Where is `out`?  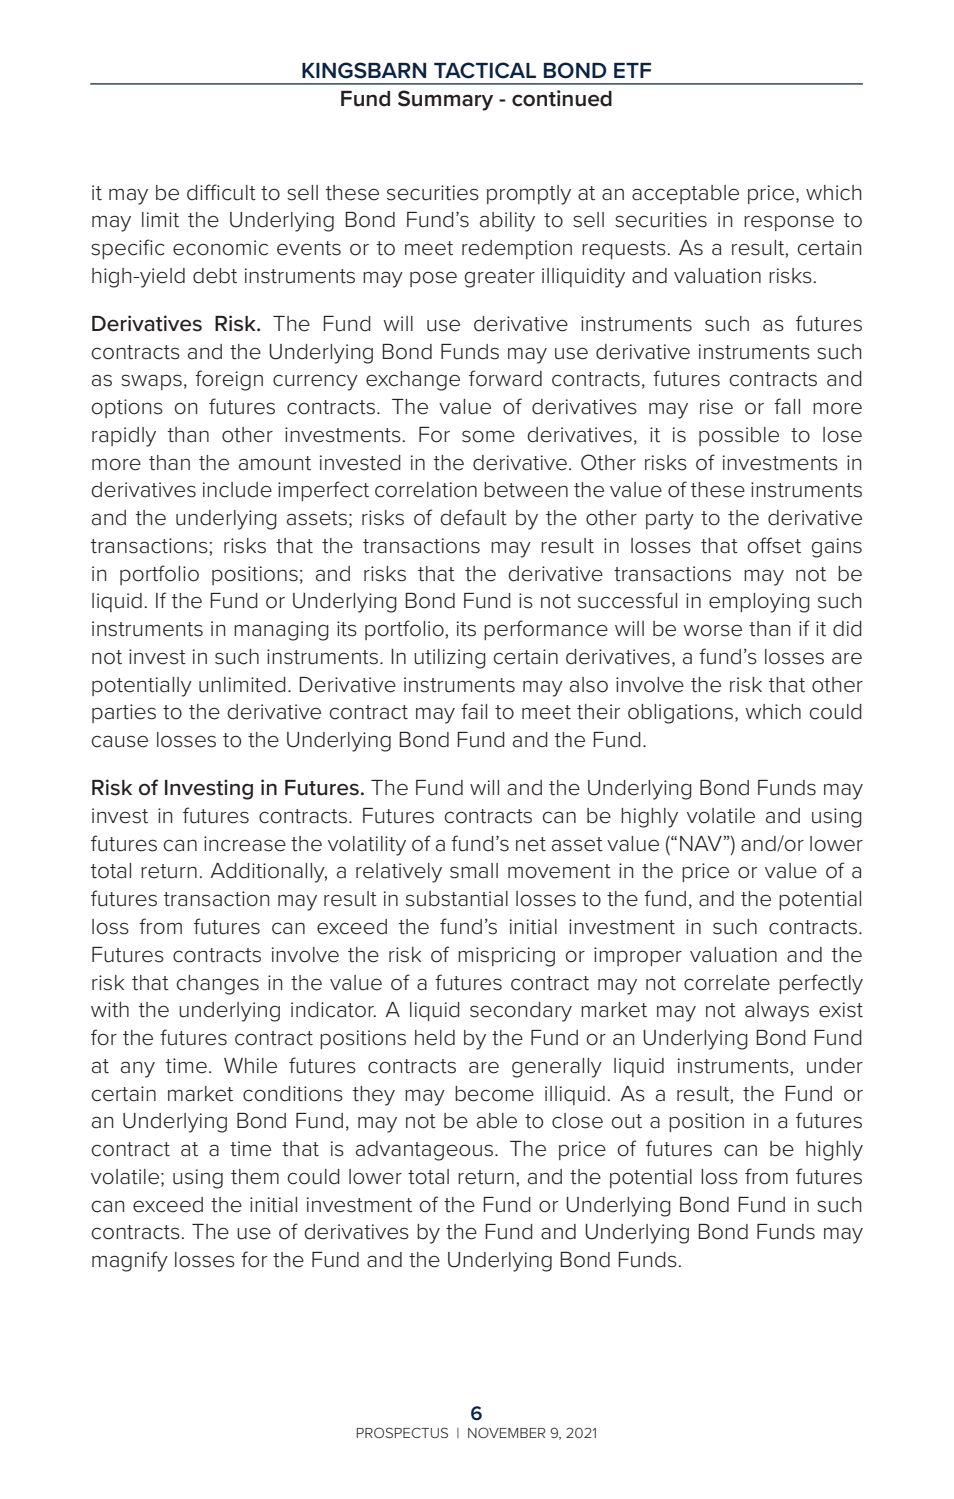
out is located at coordinates (626, 1121).
